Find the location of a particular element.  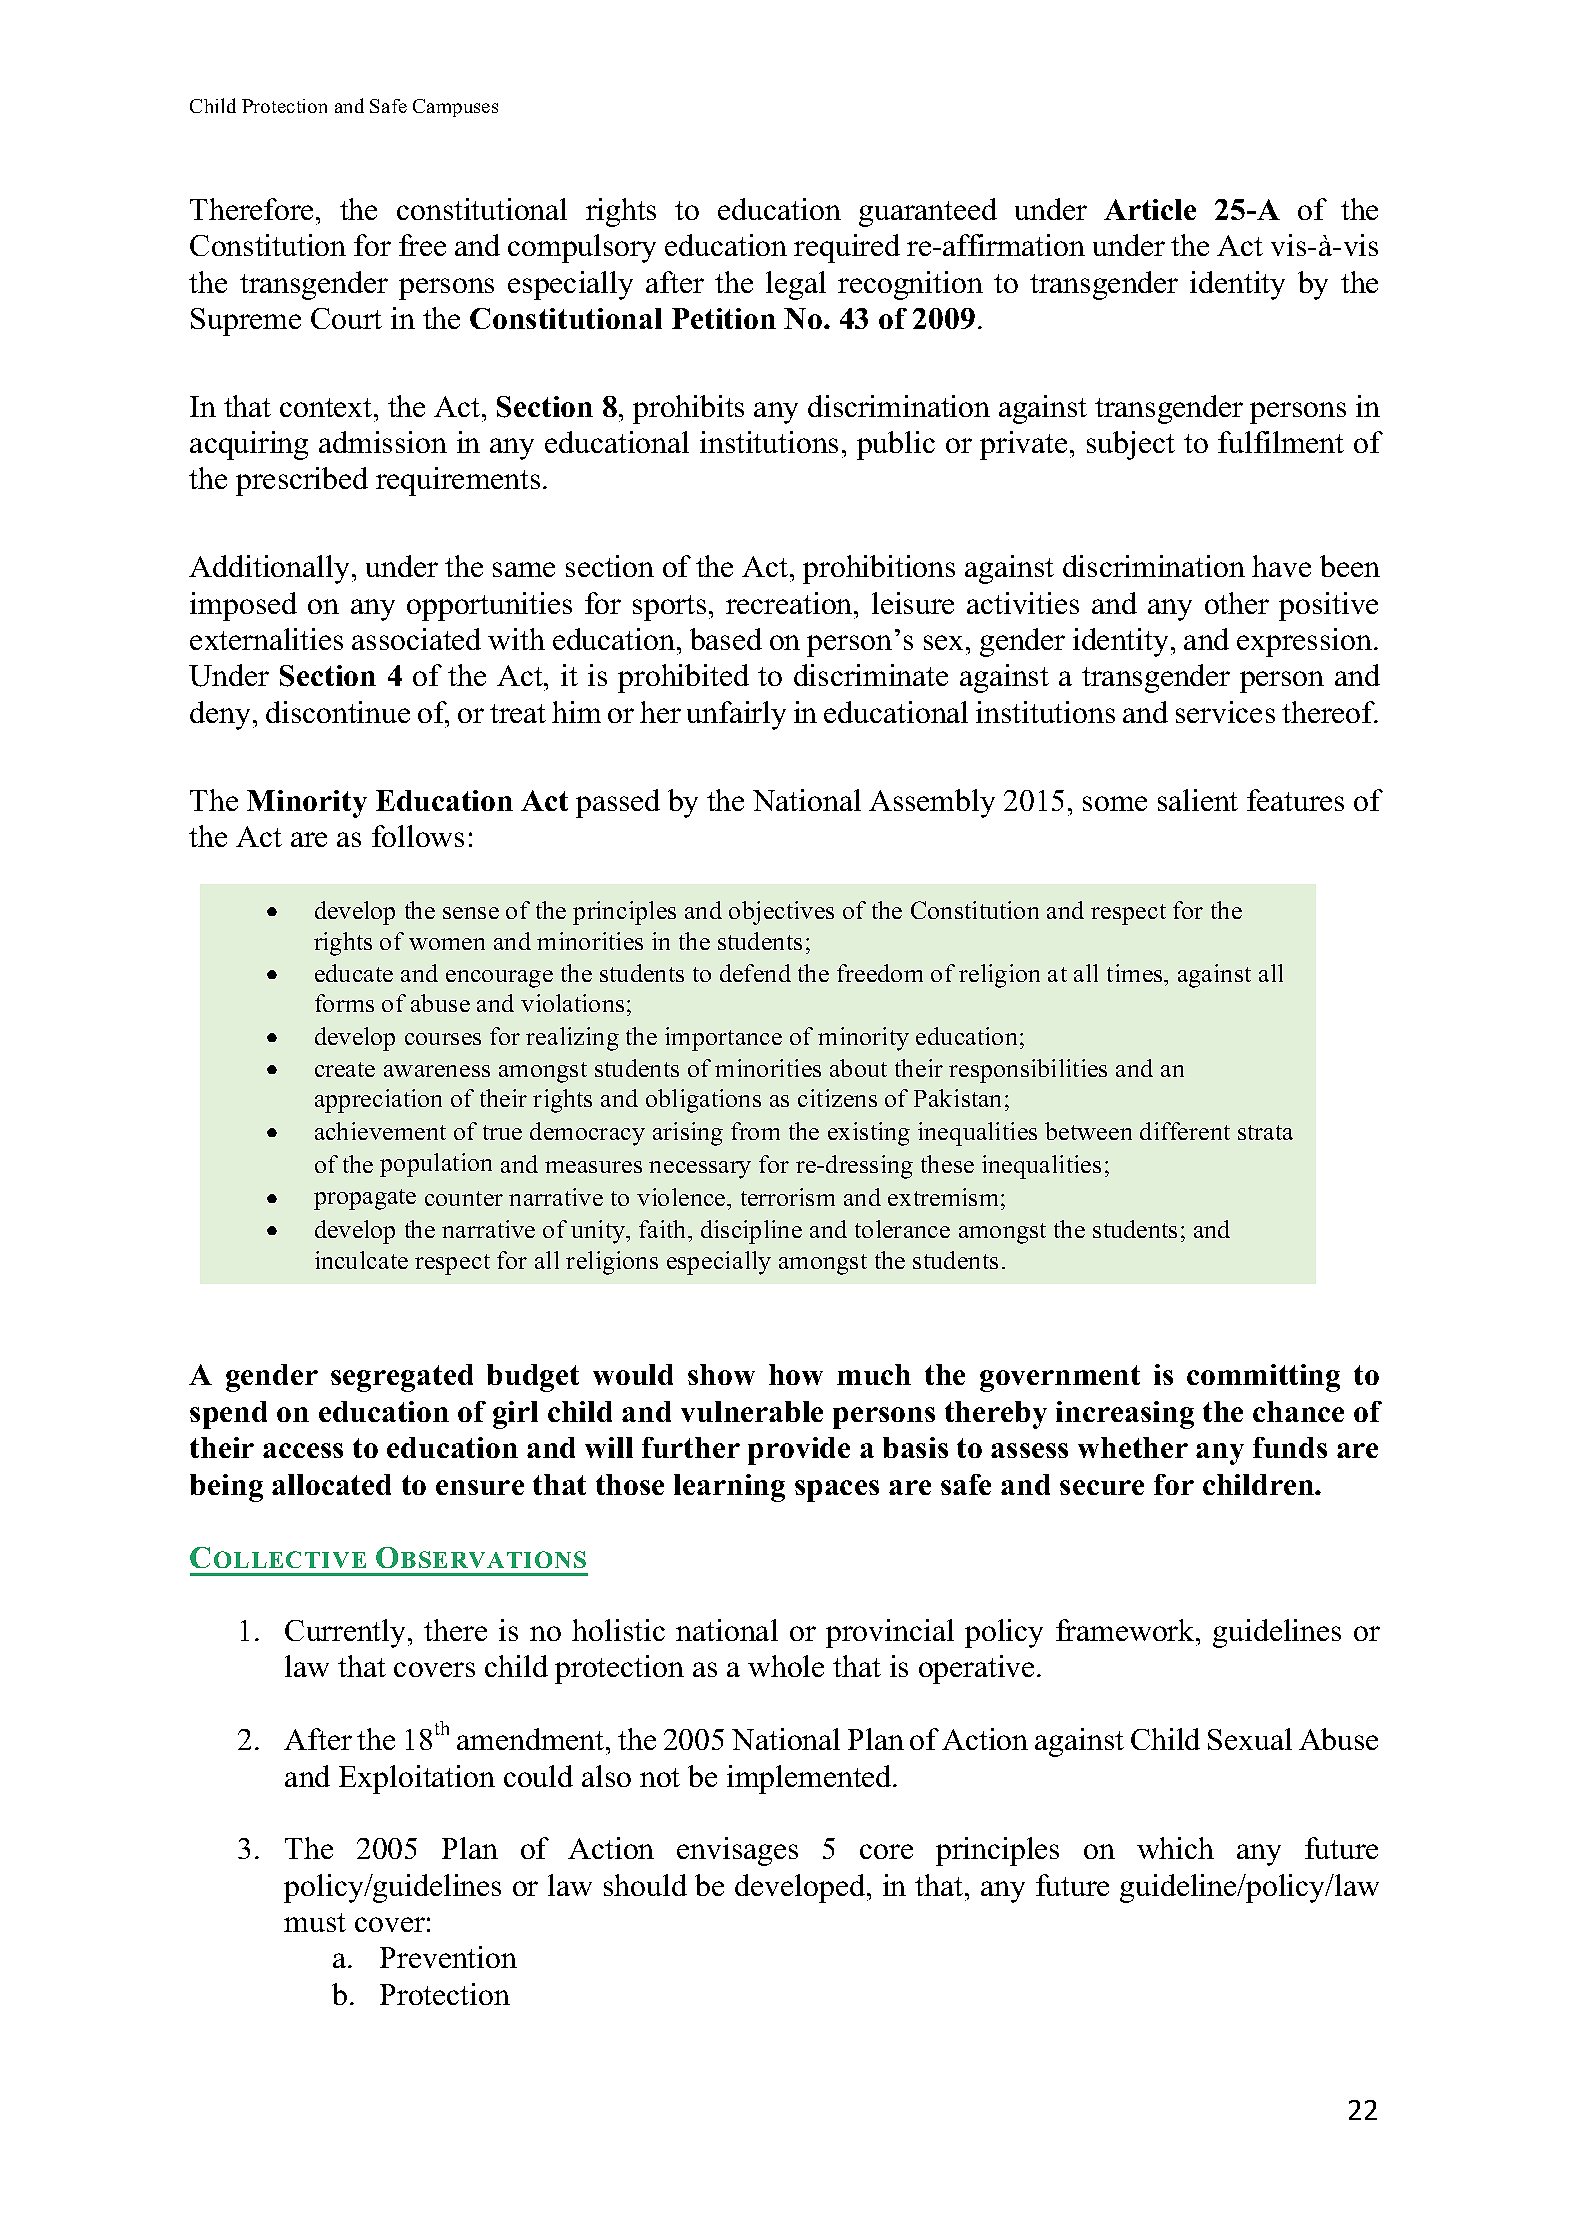

must is located at coordinates (315, 1922).
